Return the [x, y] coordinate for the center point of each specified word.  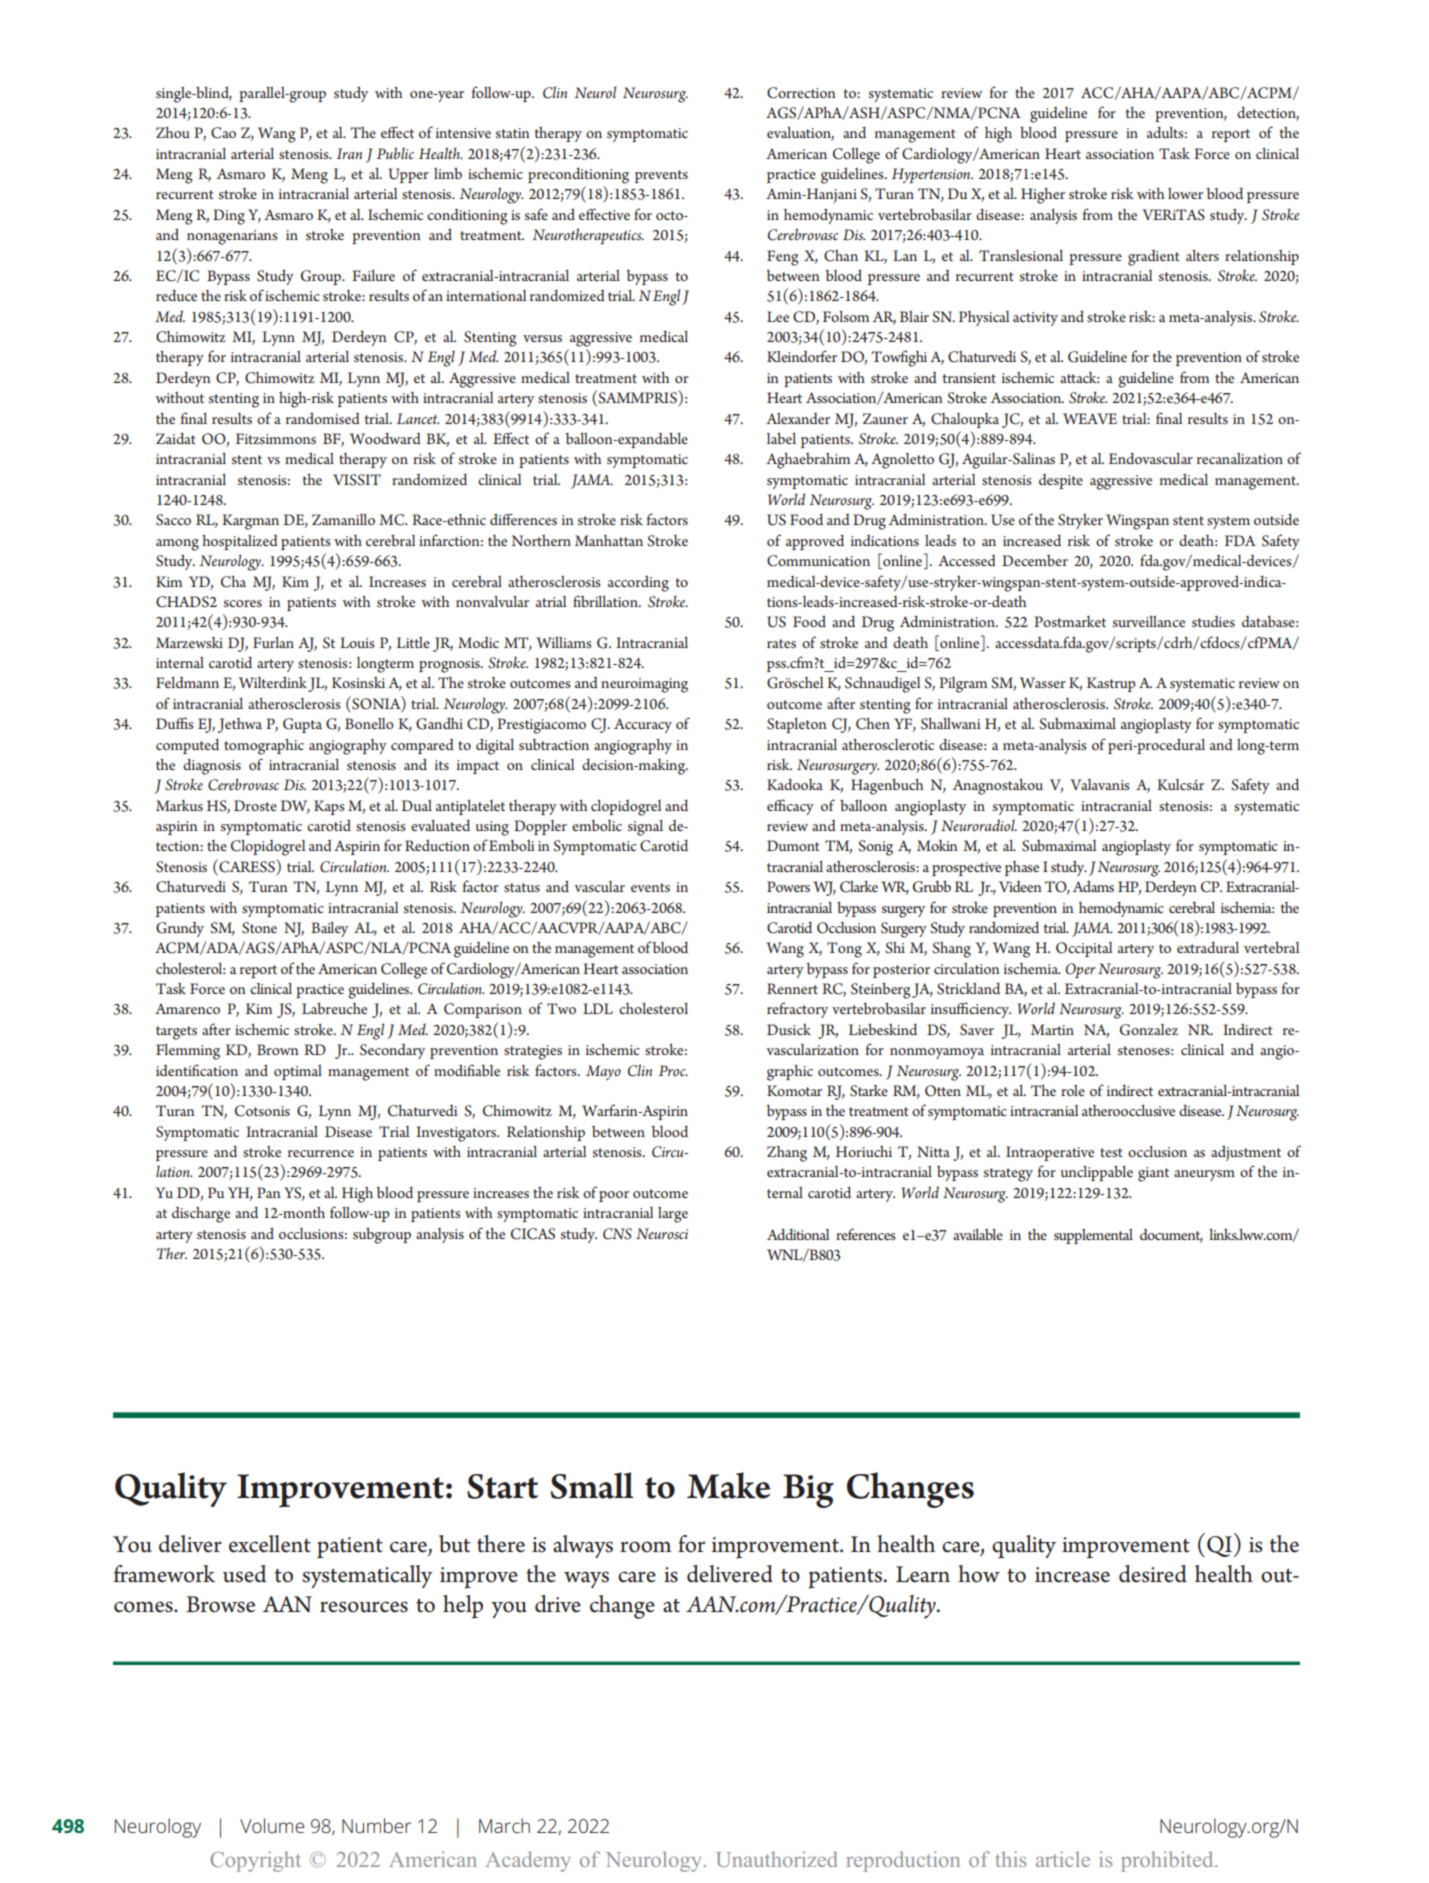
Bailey [329, 929]
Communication [818, 561]
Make [729, 1485]
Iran [349, 153]
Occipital [1084, 949]
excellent [270, 1544]
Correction [801, 93]
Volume [272, 1825]
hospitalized [240, 542]
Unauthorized [776, 1859]
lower [1185, 193]
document [1171, 1235]
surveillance [1149, 621]
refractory [797, 1010]
